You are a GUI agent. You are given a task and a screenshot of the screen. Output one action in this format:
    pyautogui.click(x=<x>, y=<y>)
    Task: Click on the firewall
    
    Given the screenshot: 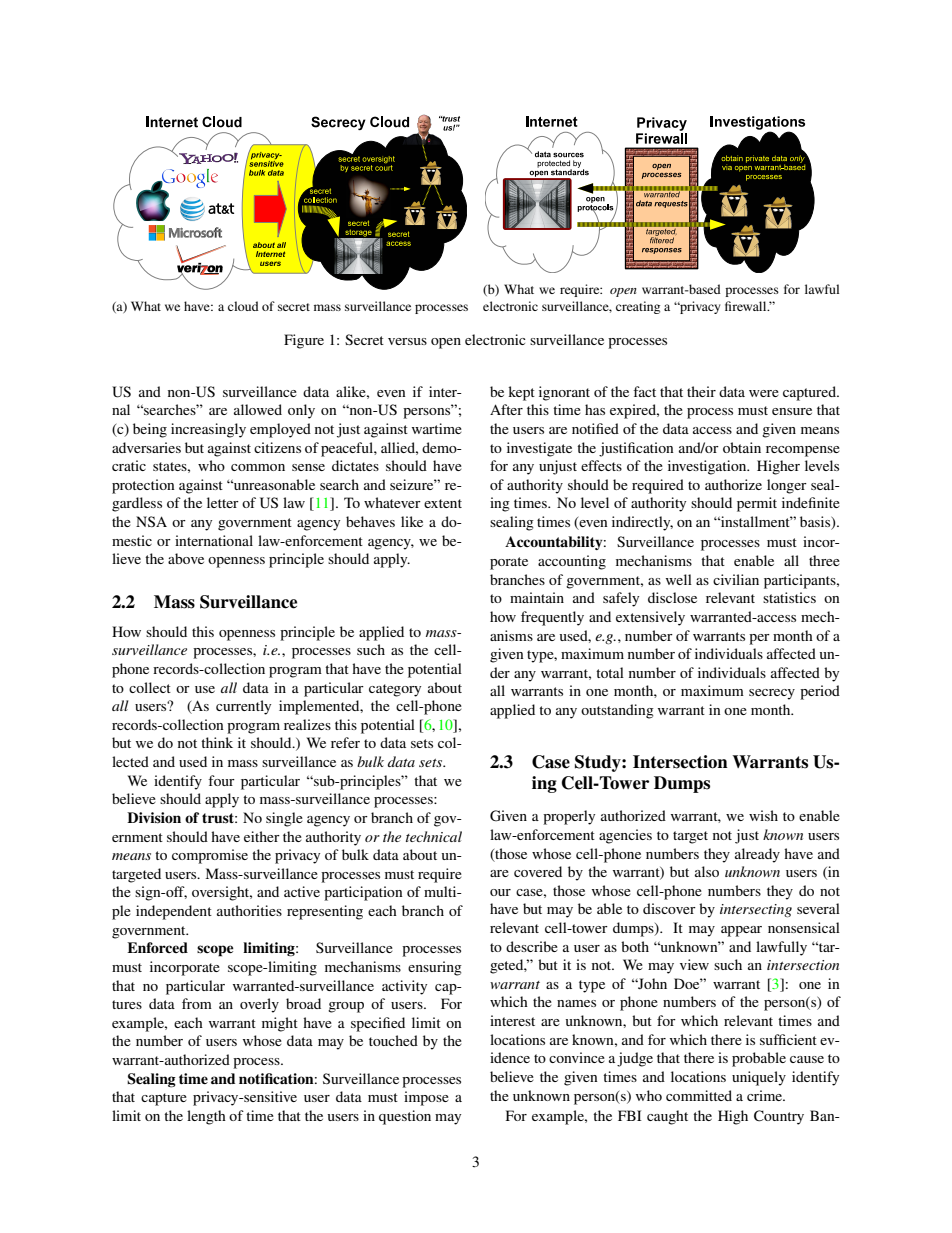 What is the action you would take?
    pyautogui.click(x=747, y=306)
